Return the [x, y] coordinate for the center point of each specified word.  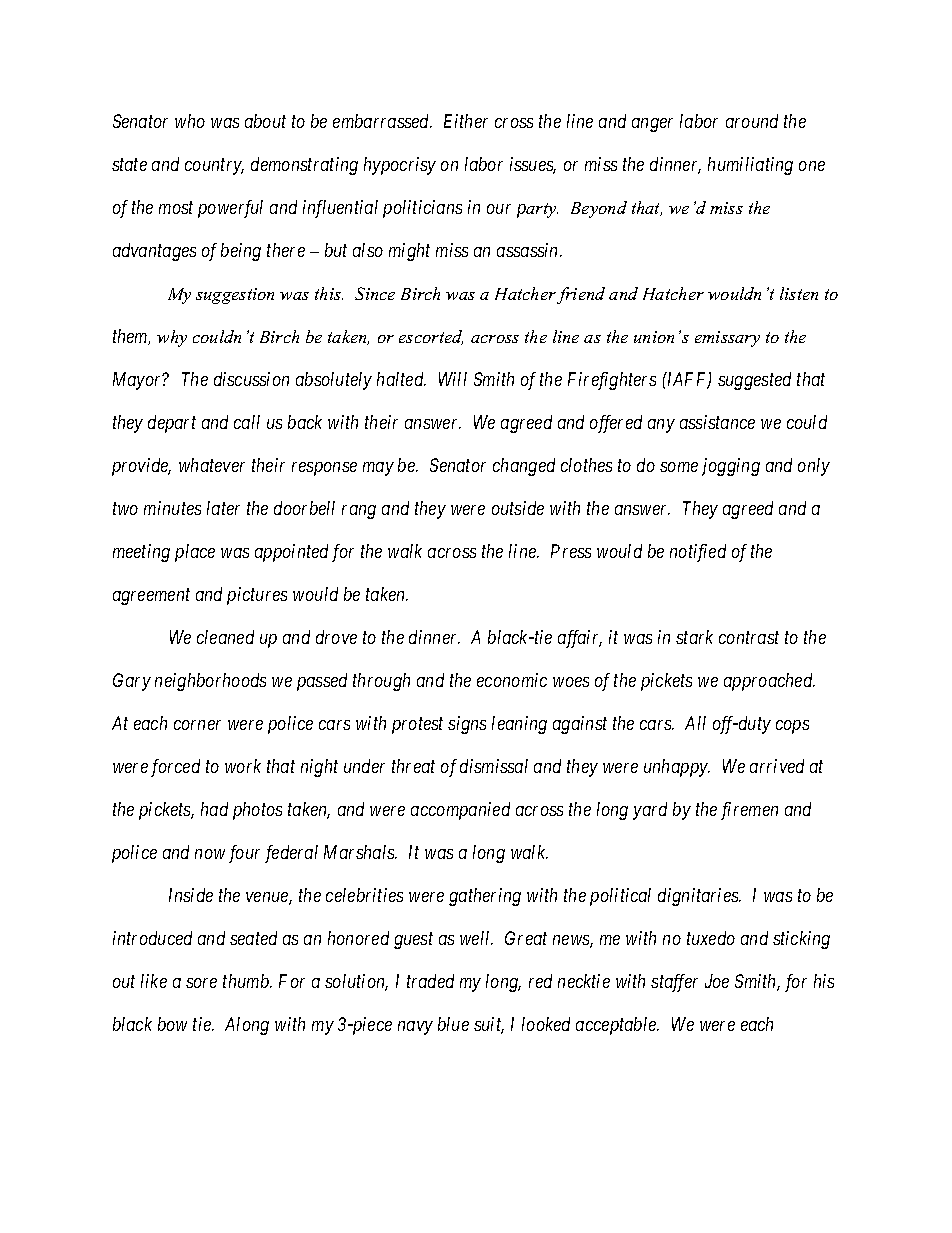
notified [698, 553]
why [172, 338]
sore [201, 983]
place [195, 553]
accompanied [460, 811]
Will [453, 379]
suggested [754, 381]
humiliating [750, 166]
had [214, 809]
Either [466, 121]
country [214, 167]
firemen [749, 811]
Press [571, 551]
